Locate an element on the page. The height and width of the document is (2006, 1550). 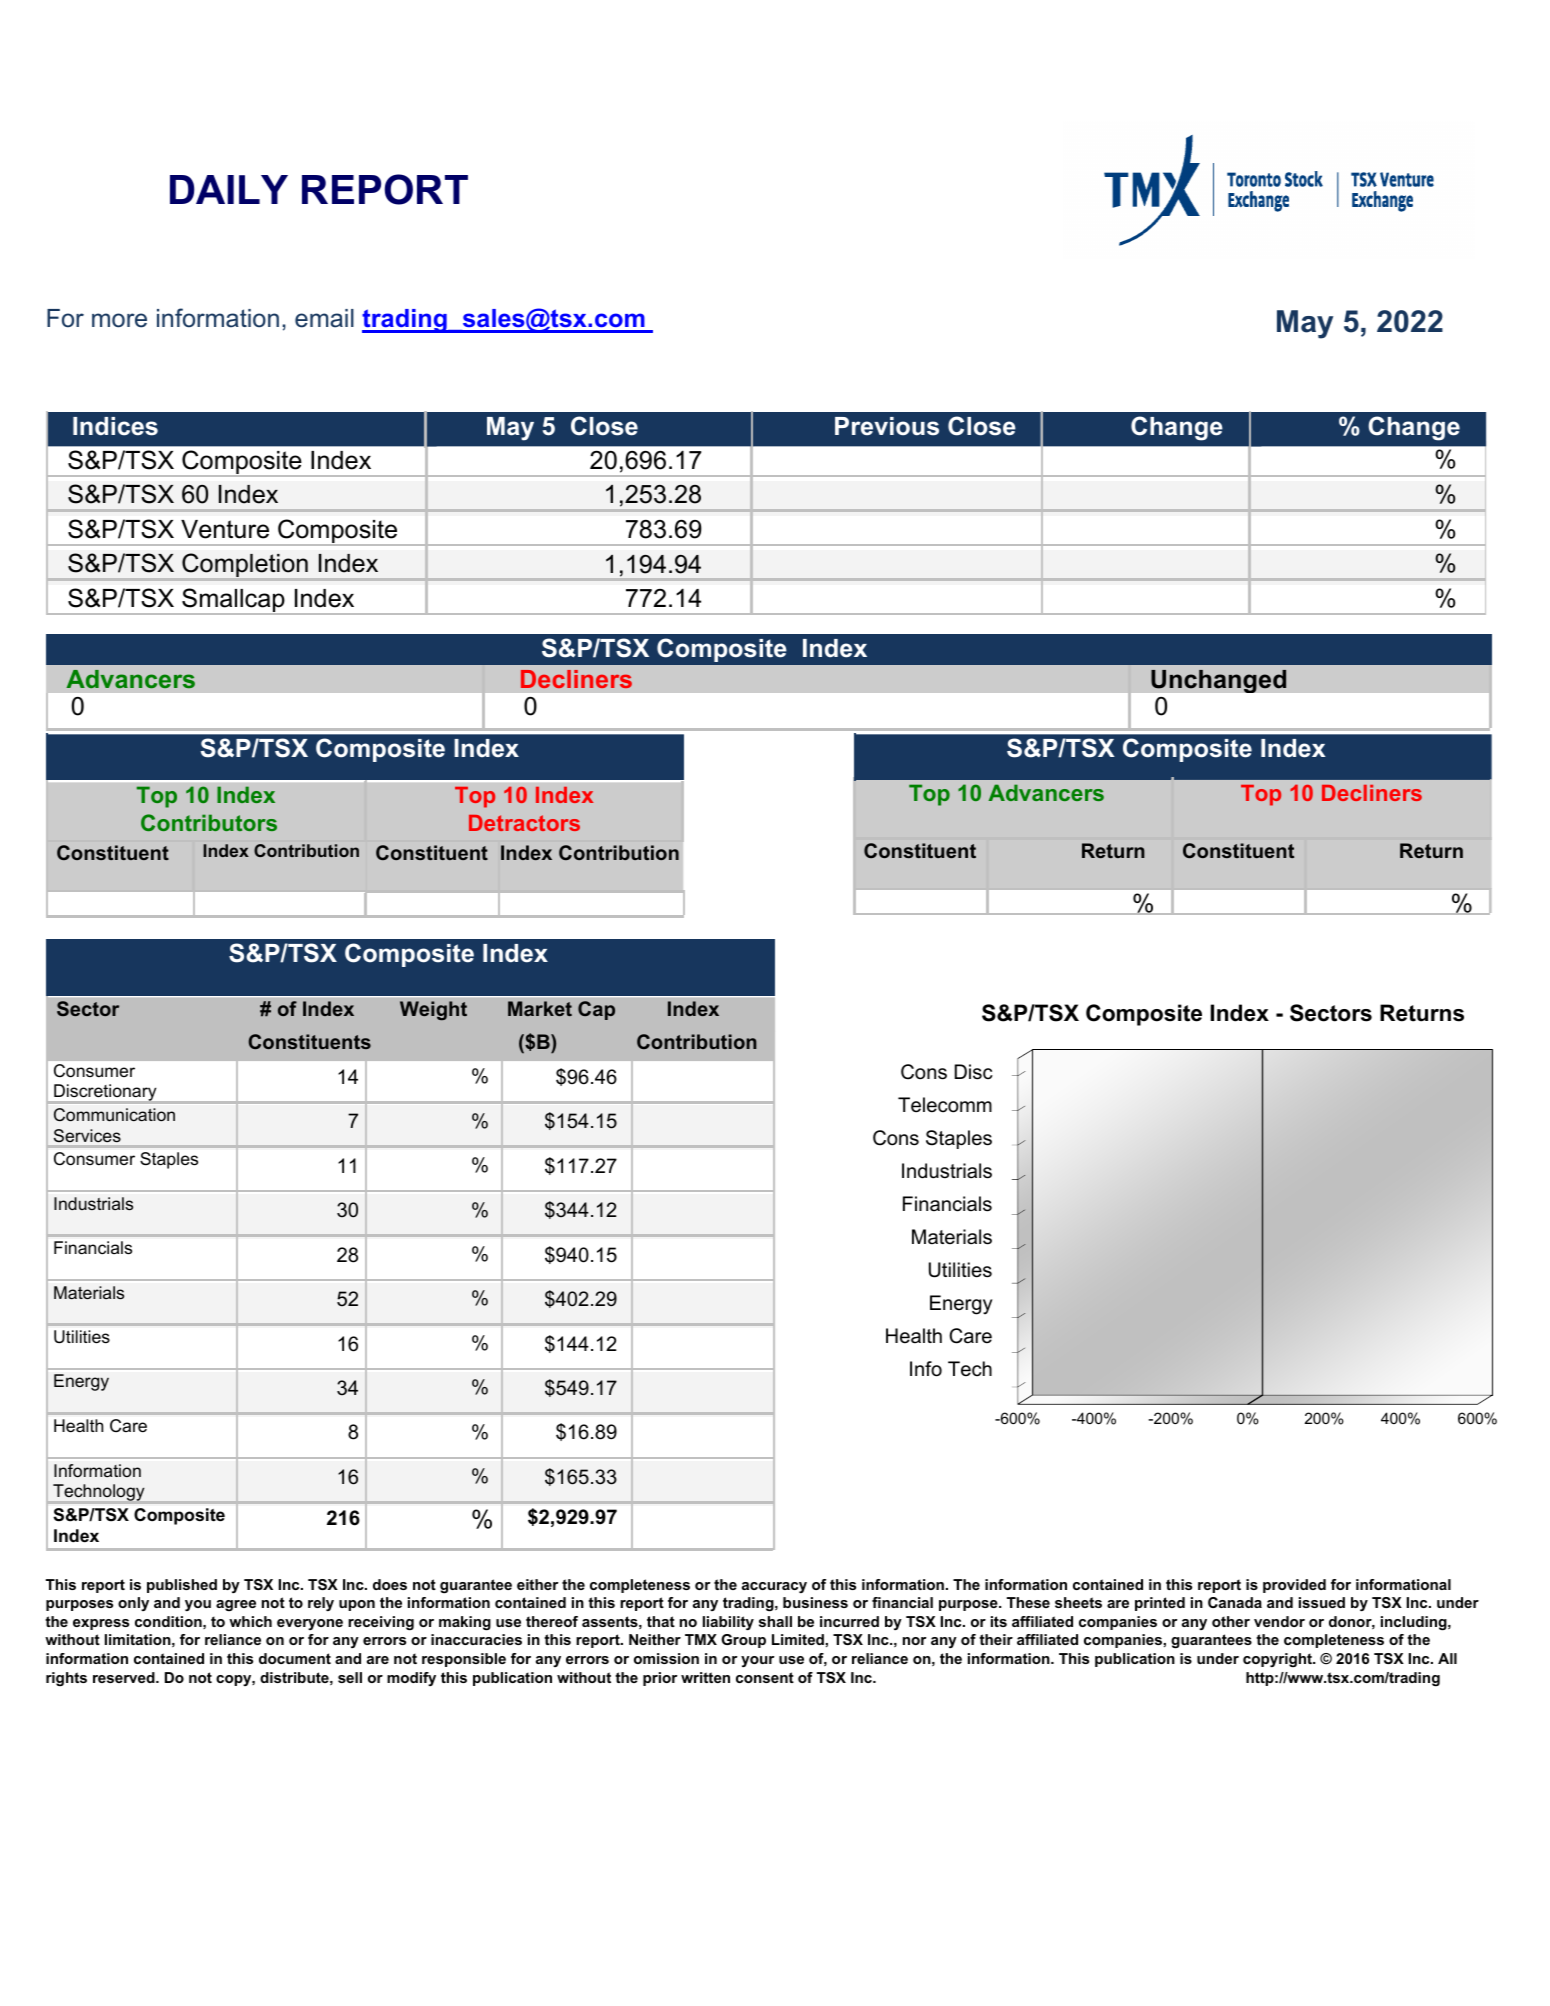
Market is located at coordinates (540, 1008).
